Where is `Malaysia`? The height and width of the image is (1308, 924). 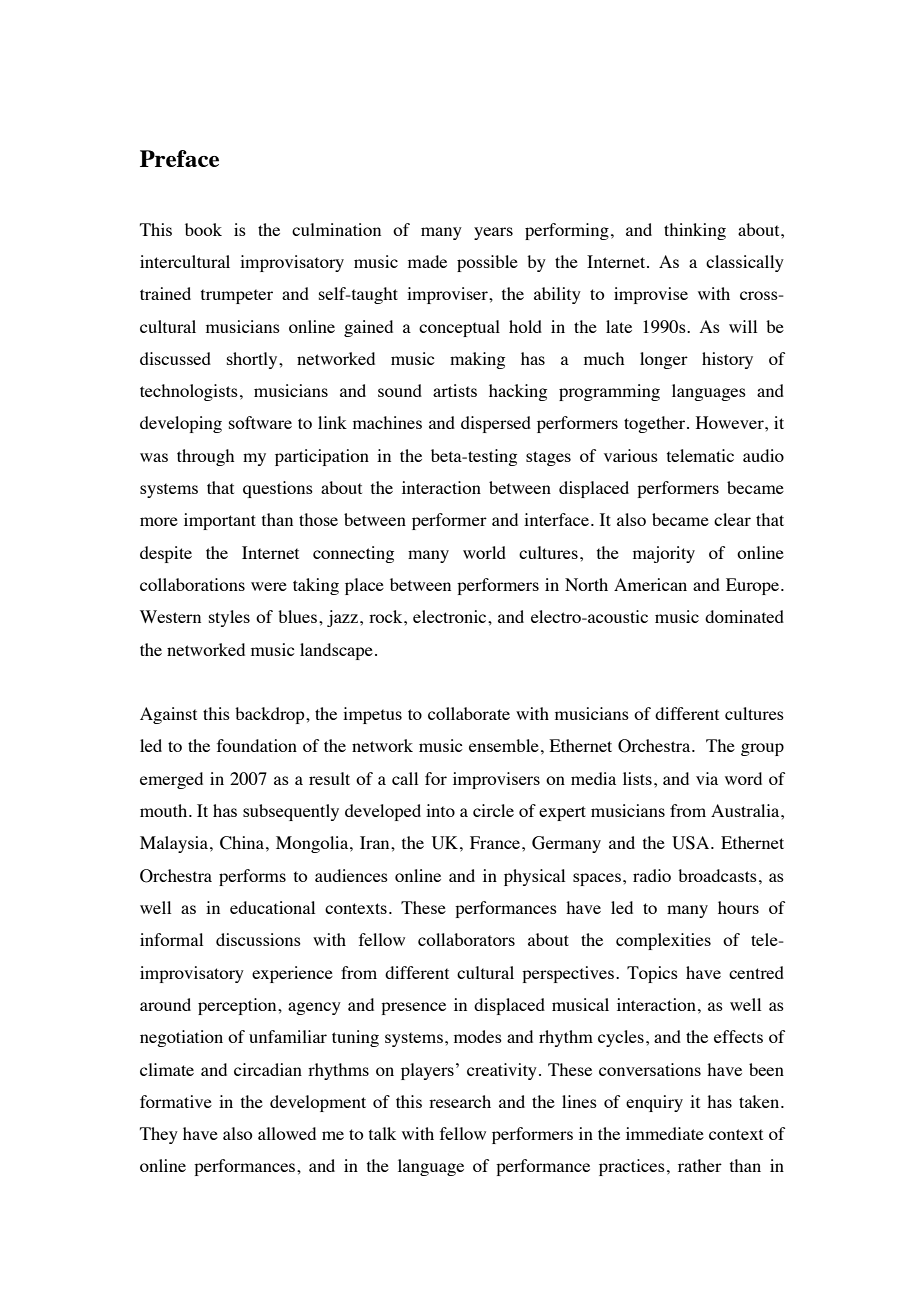 Malaysia is located at coordinates (175, 844).
